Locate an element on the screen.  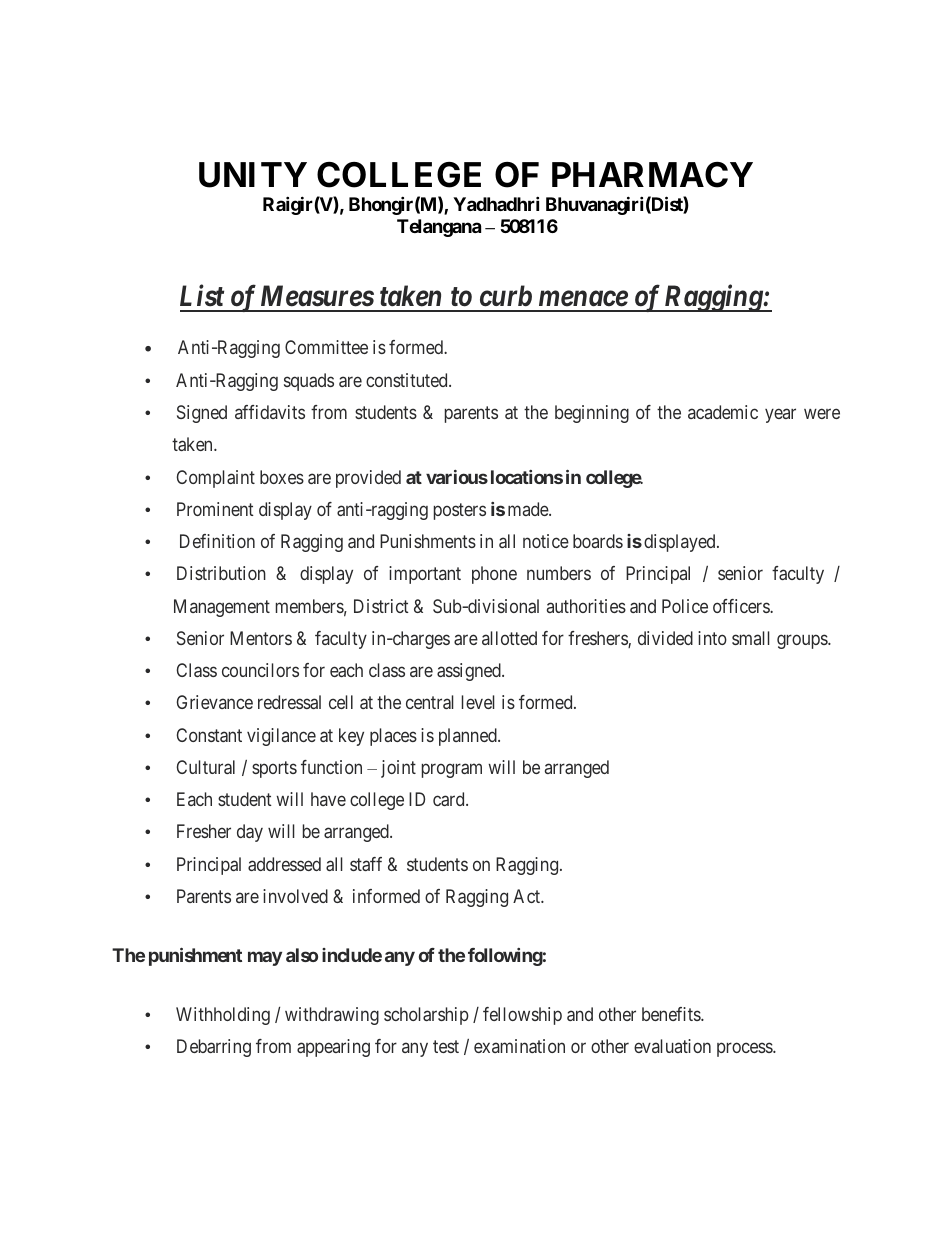
allotted is located at coordinates (509, 638).
